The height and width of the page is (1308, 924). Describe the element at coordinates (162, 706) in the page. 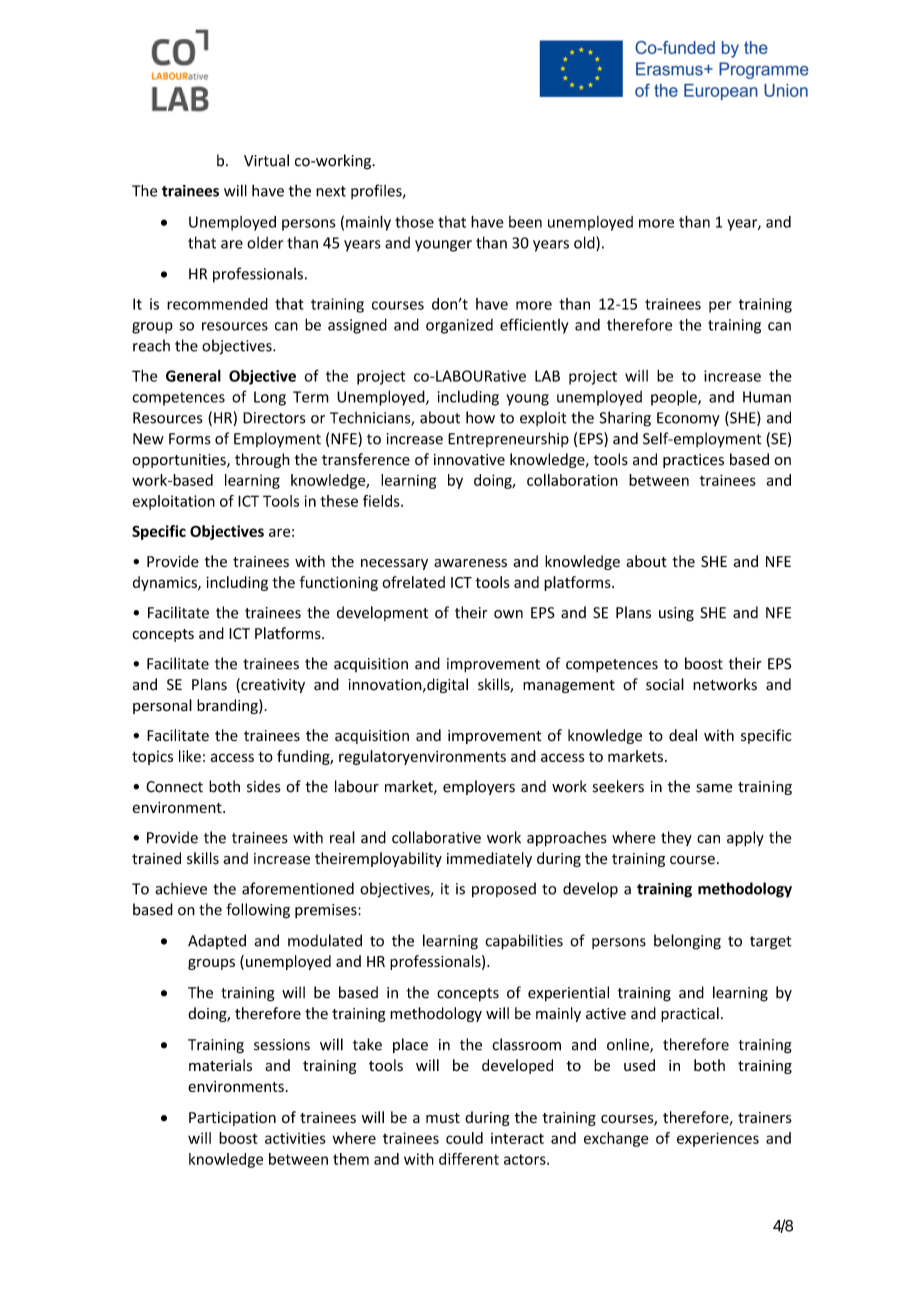

I see `personal` at that location.
